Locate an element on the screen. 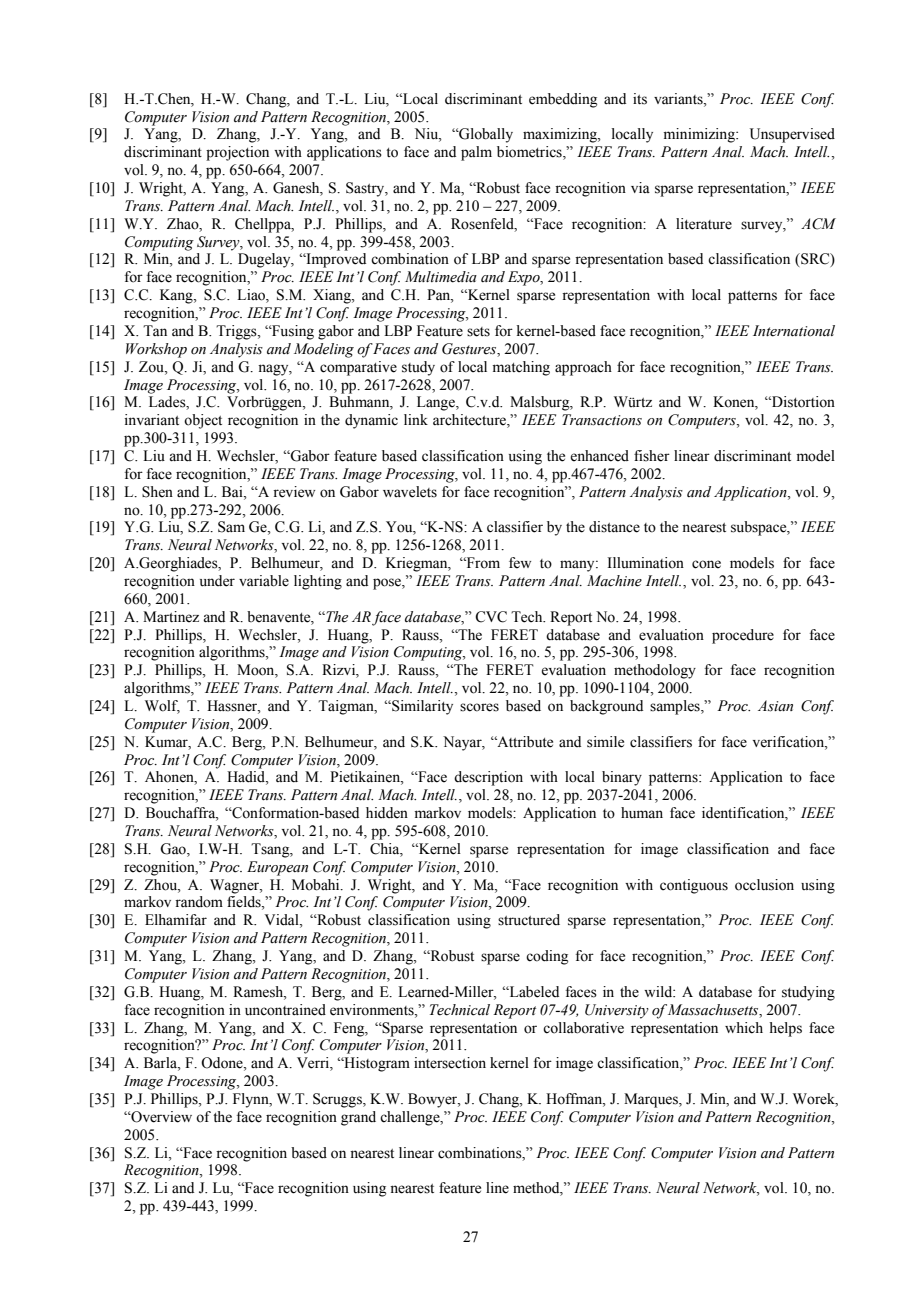 This screenshot has width=924, height=1308. object is located at coordinates (203, 421).
